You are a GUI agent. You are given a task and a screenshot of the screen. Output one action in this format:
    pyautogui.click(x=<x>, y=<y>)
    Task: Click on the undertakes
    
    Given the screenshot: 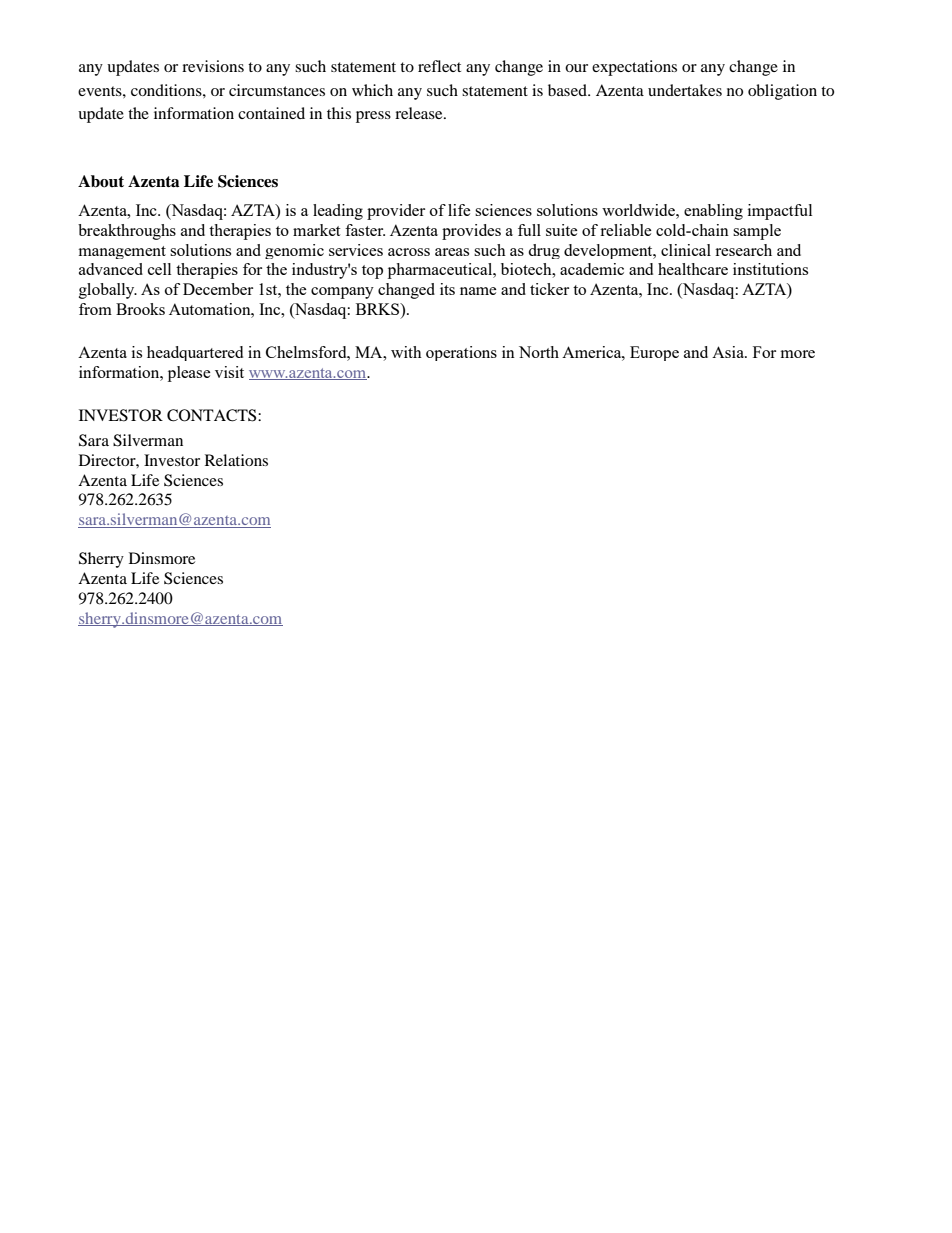 What is the action you would take?
    pyautogui.click(x=685, y=90)
